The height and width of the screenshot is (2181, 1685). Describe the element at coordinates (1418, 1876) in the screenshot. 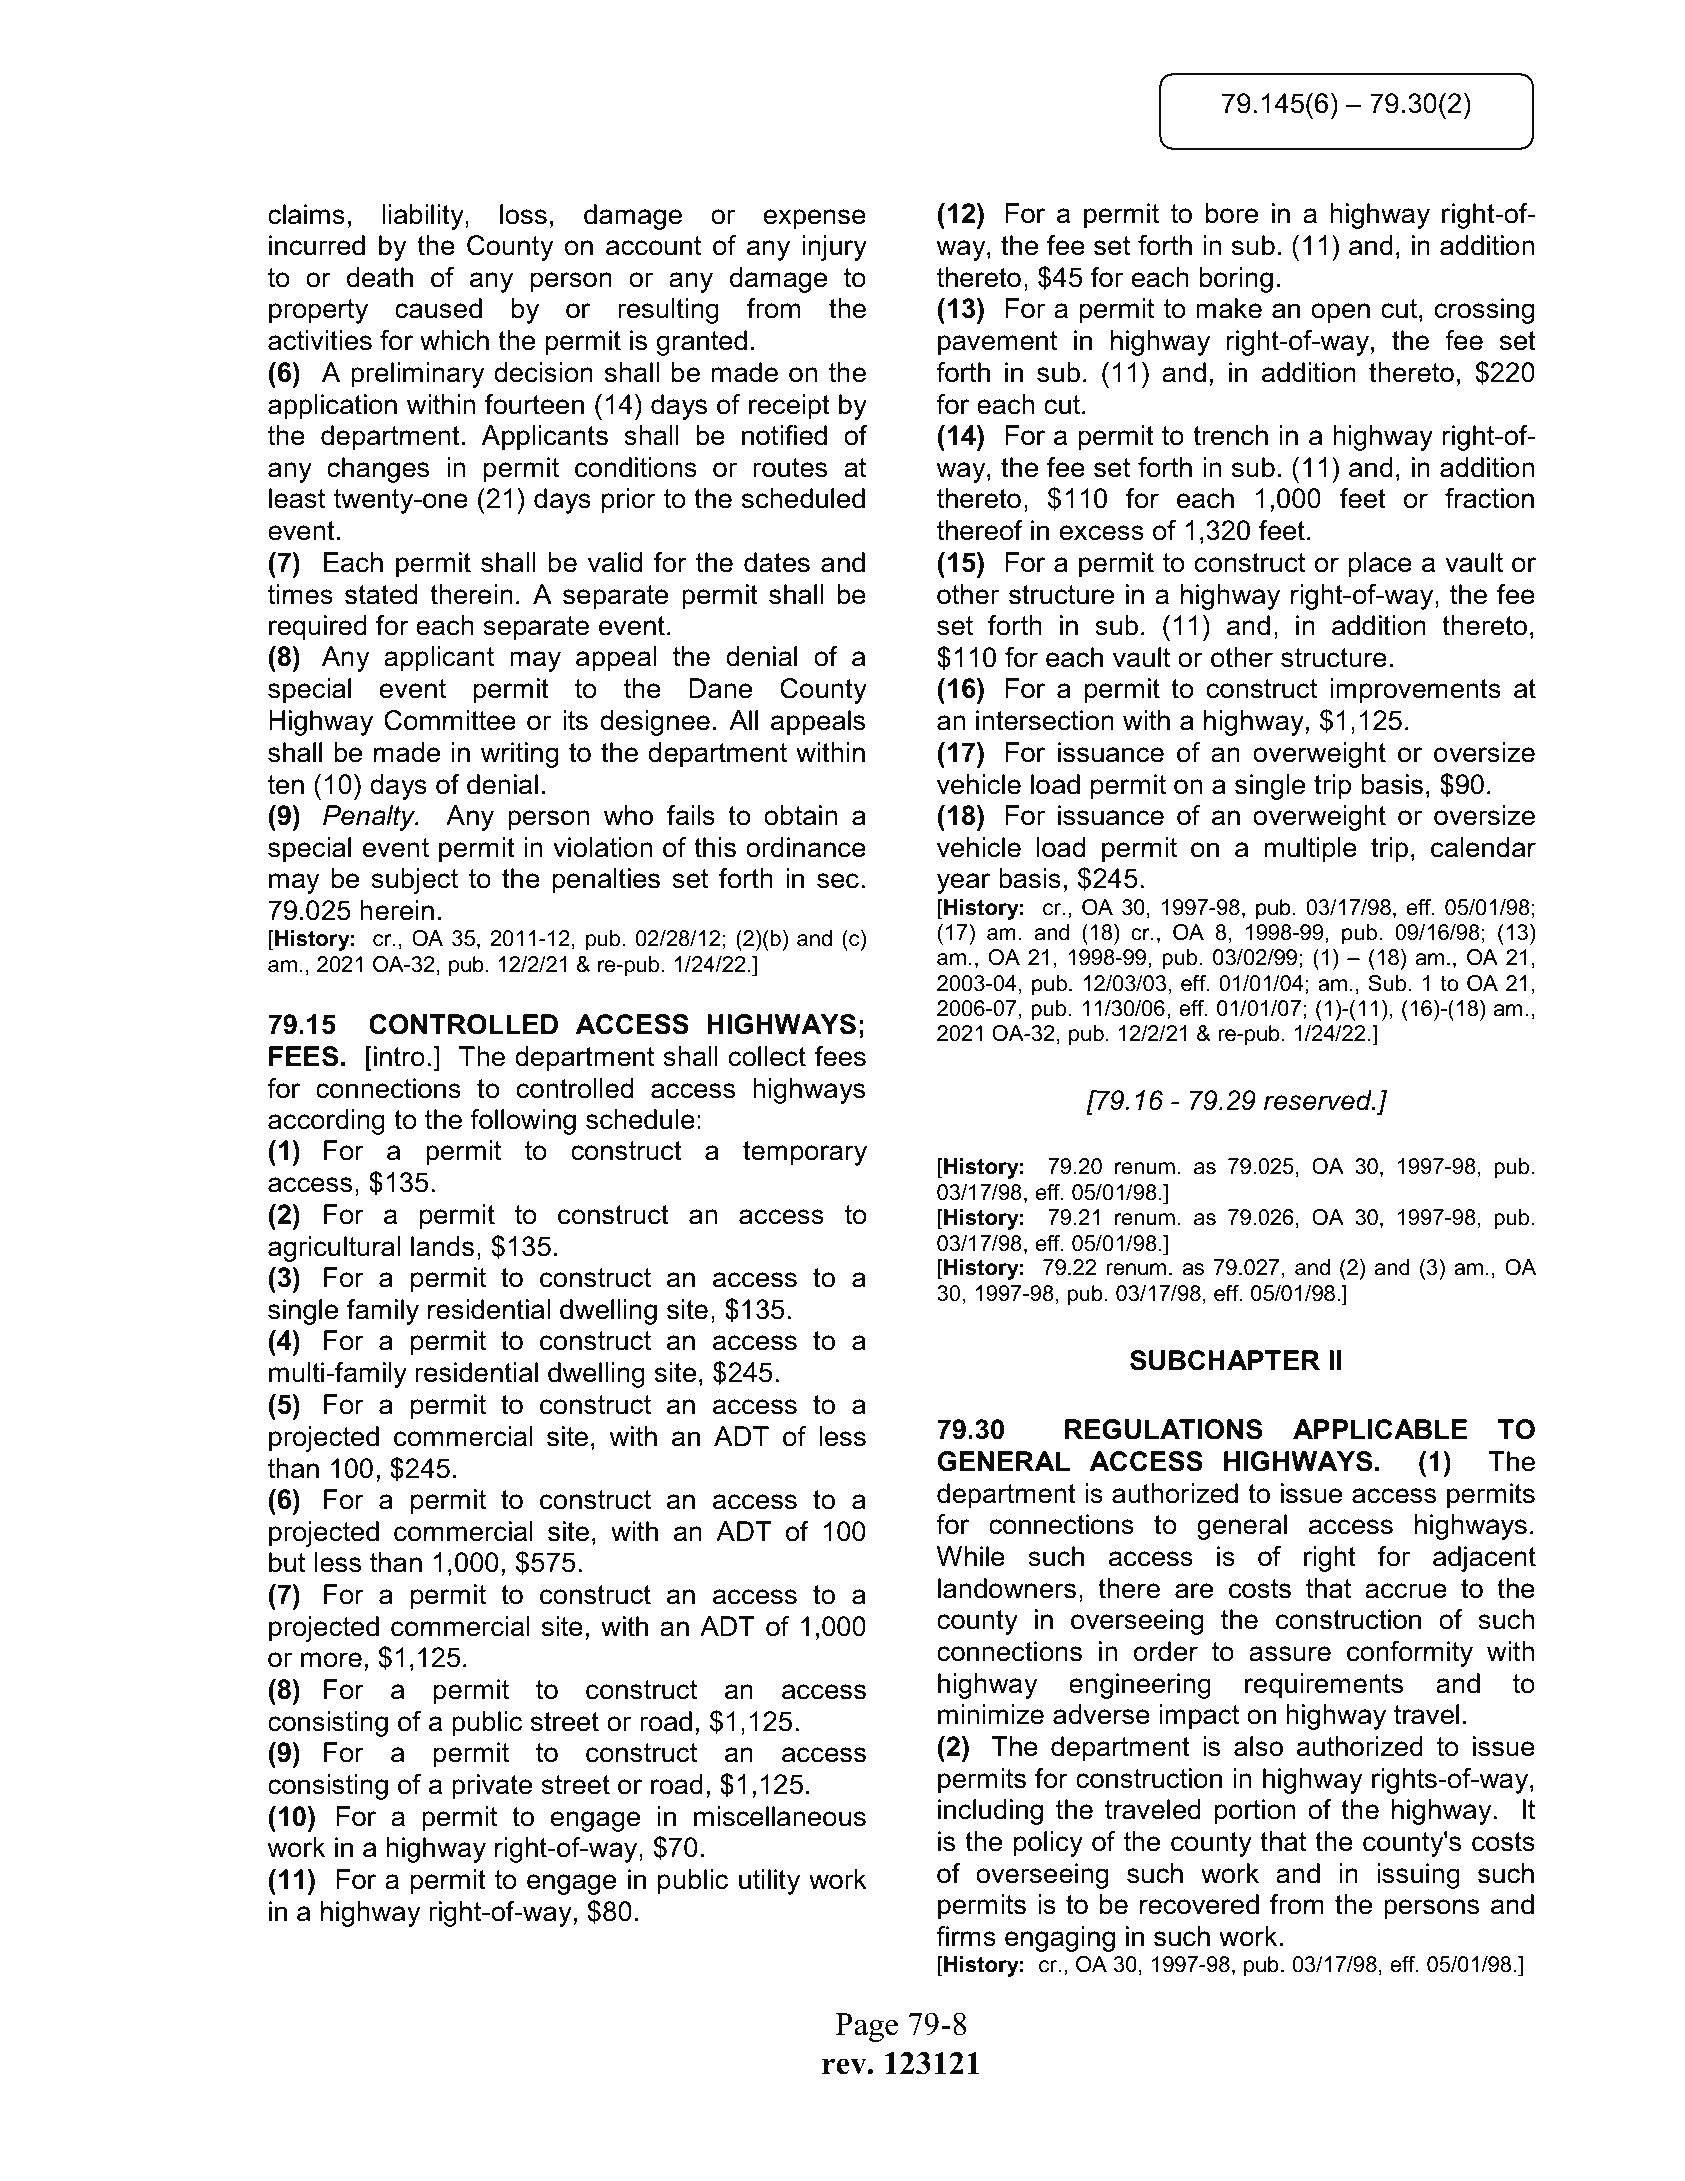

I see `issuing` at that location.
